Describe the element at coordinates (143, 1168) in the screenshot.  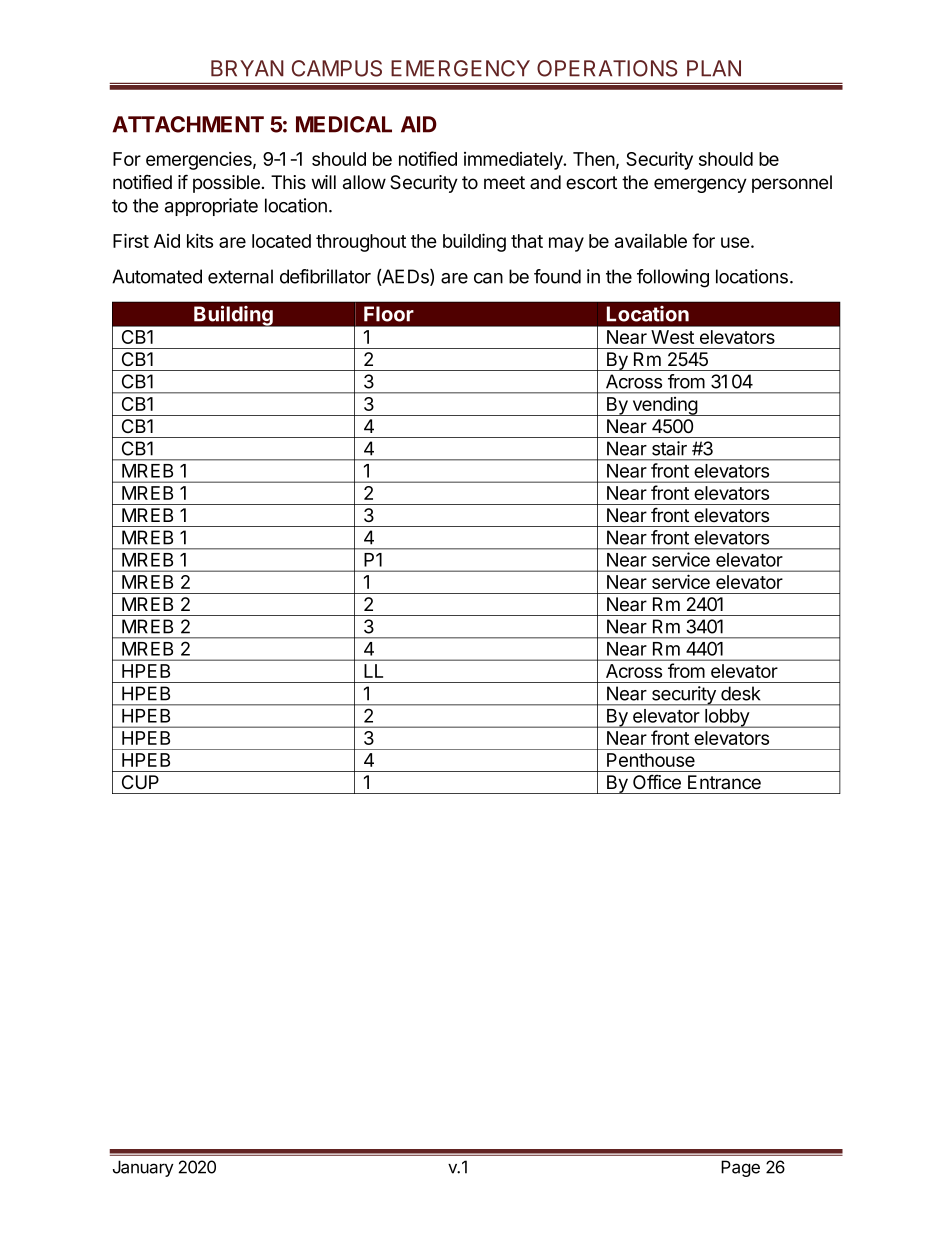
I see `January` at that location.
